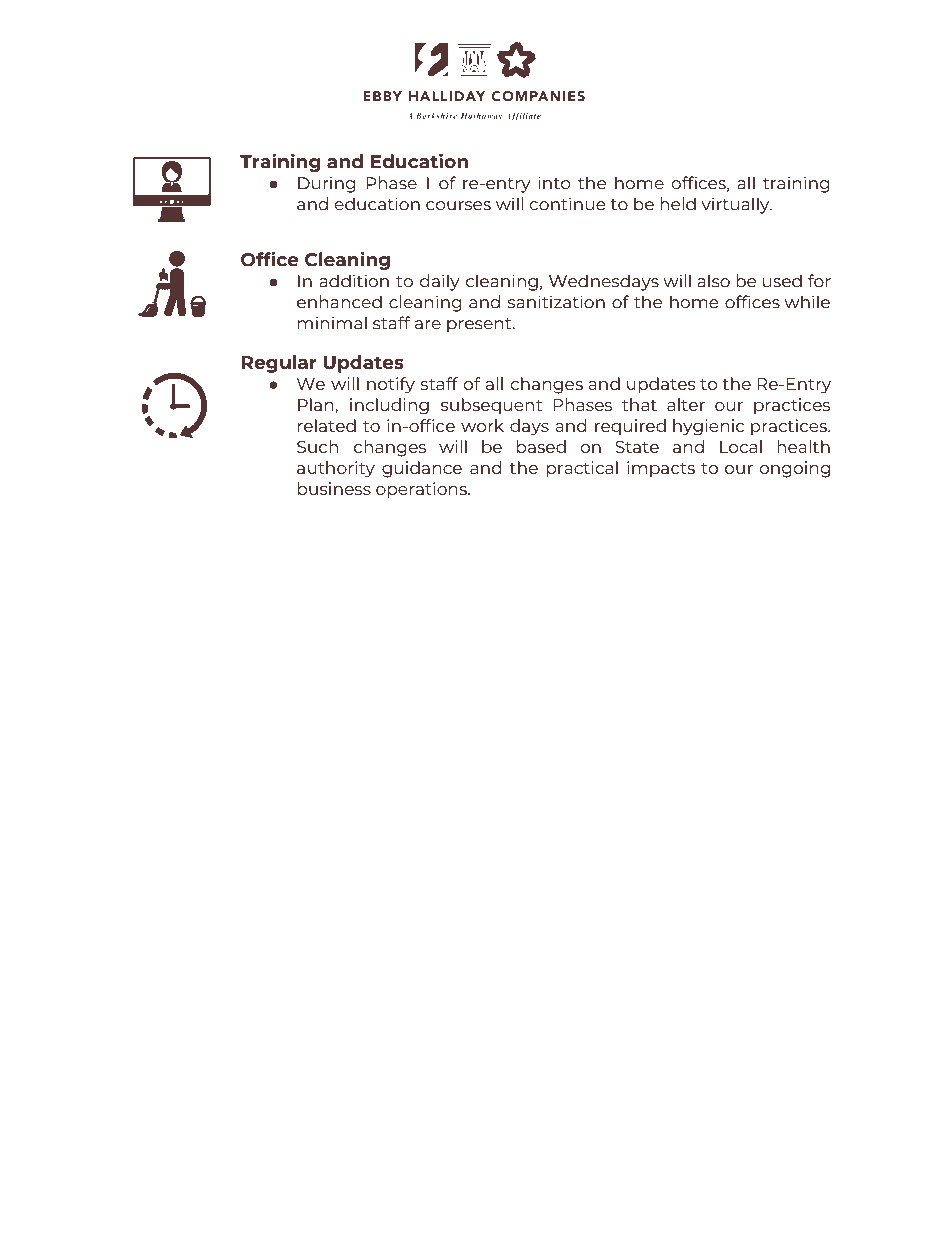 This screenshot has height=1233, width=952. What do you see at coordinates (554, 183) in the screenshot?
I see `into` at bounding box center [554, 183].
